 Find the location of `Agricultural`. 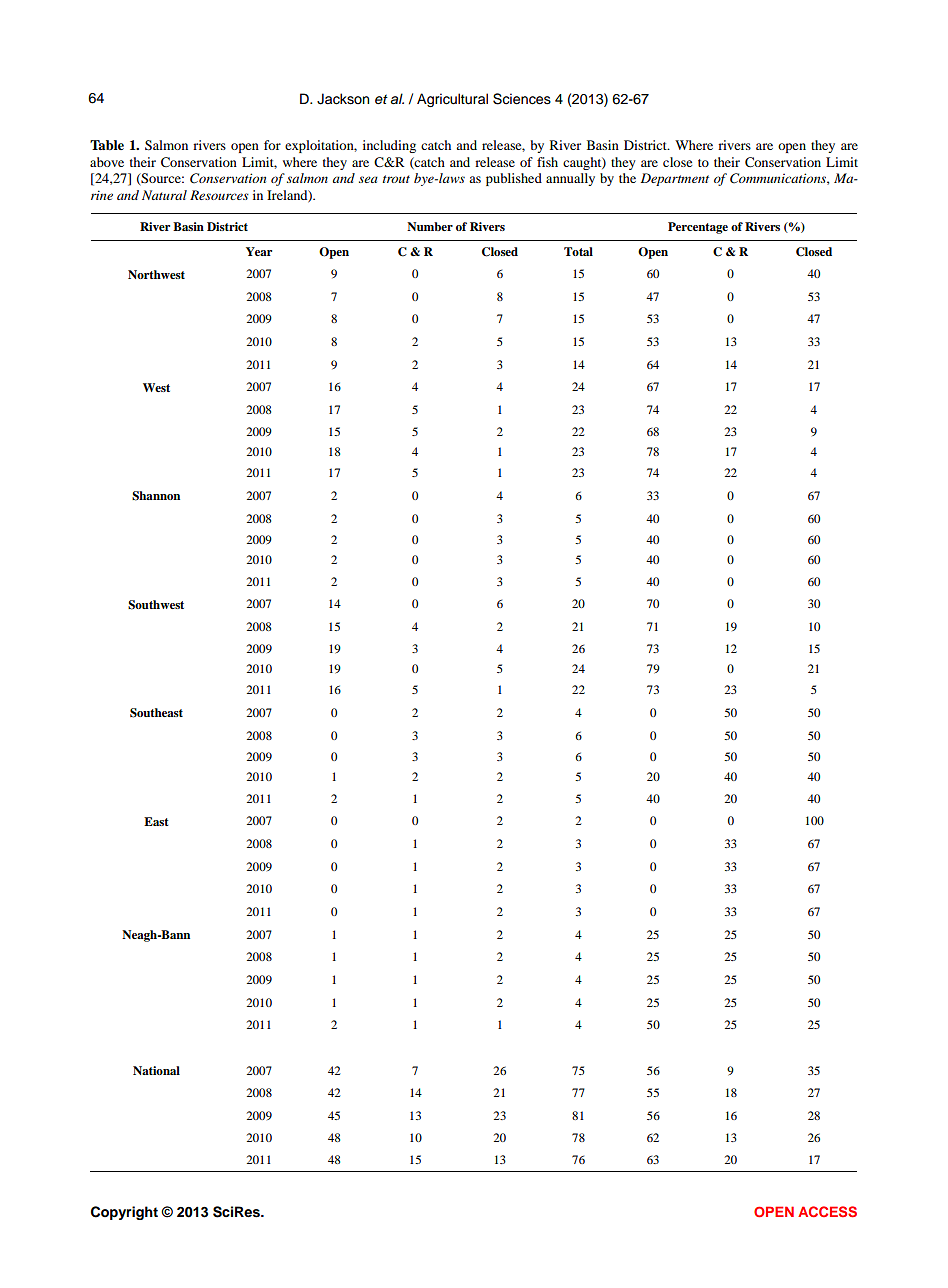

Agricultural is located at coordinates (452, 100).
